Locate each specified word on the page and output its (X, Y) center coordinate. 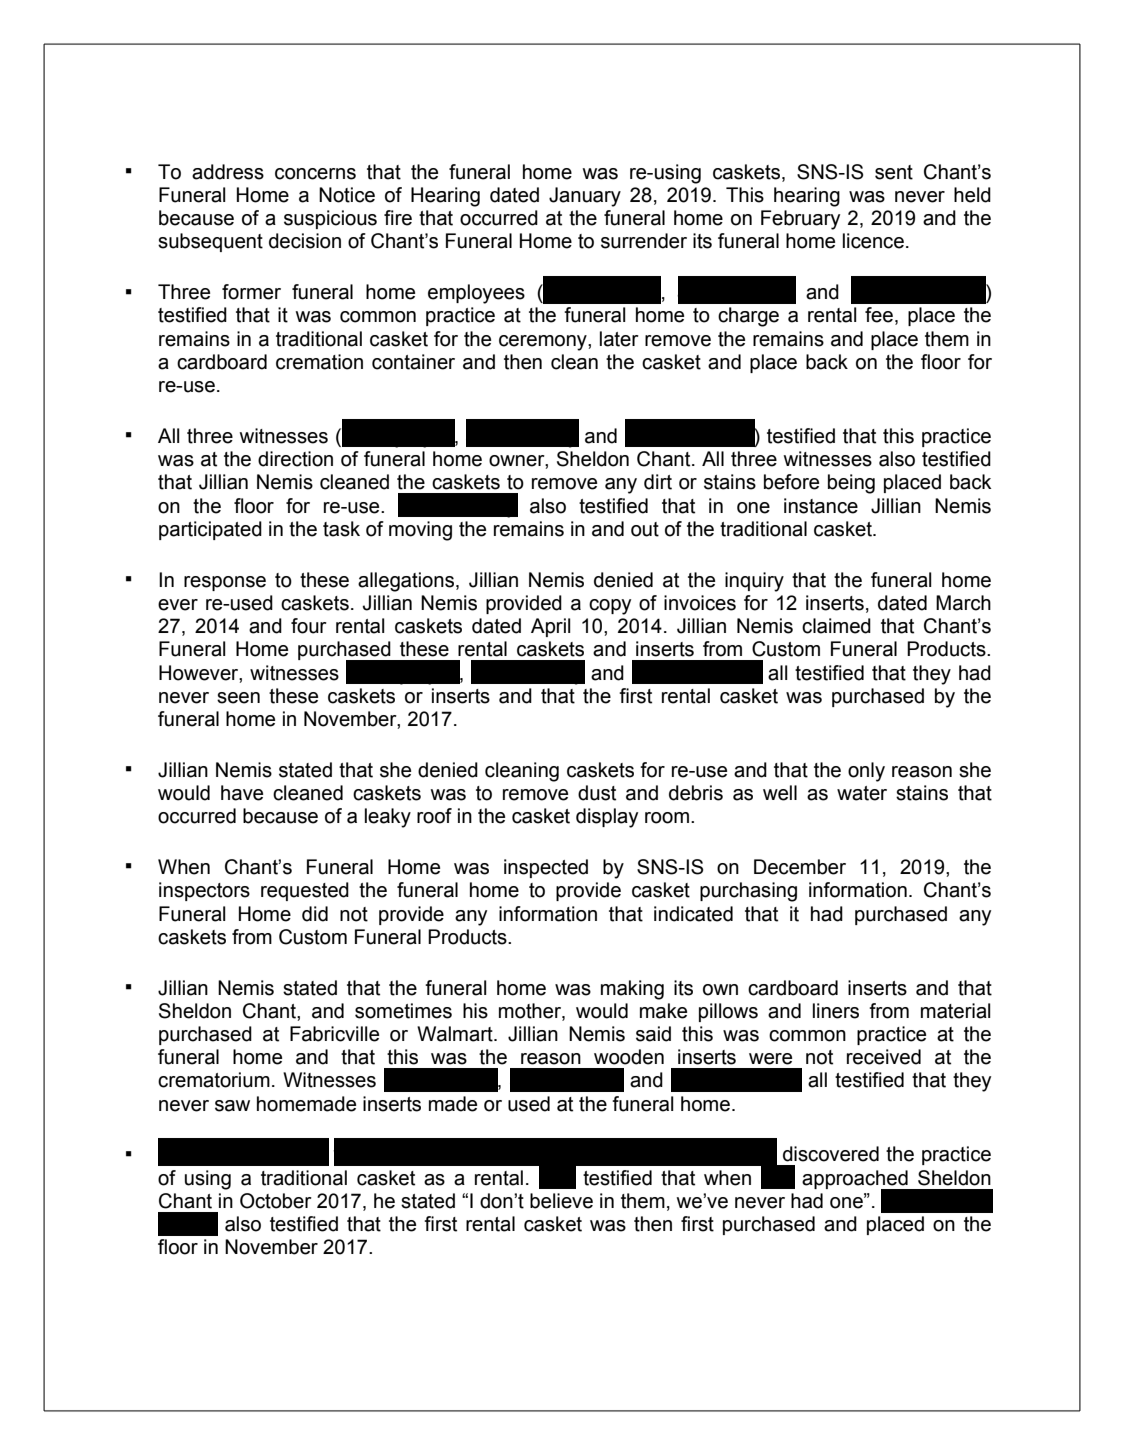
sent (894, 172)
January (585, 197)
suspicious (330, 219)
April (550, 627)
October (276, 1201)
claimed (836, 626)
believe (561, 1201)
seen (238, 698)
